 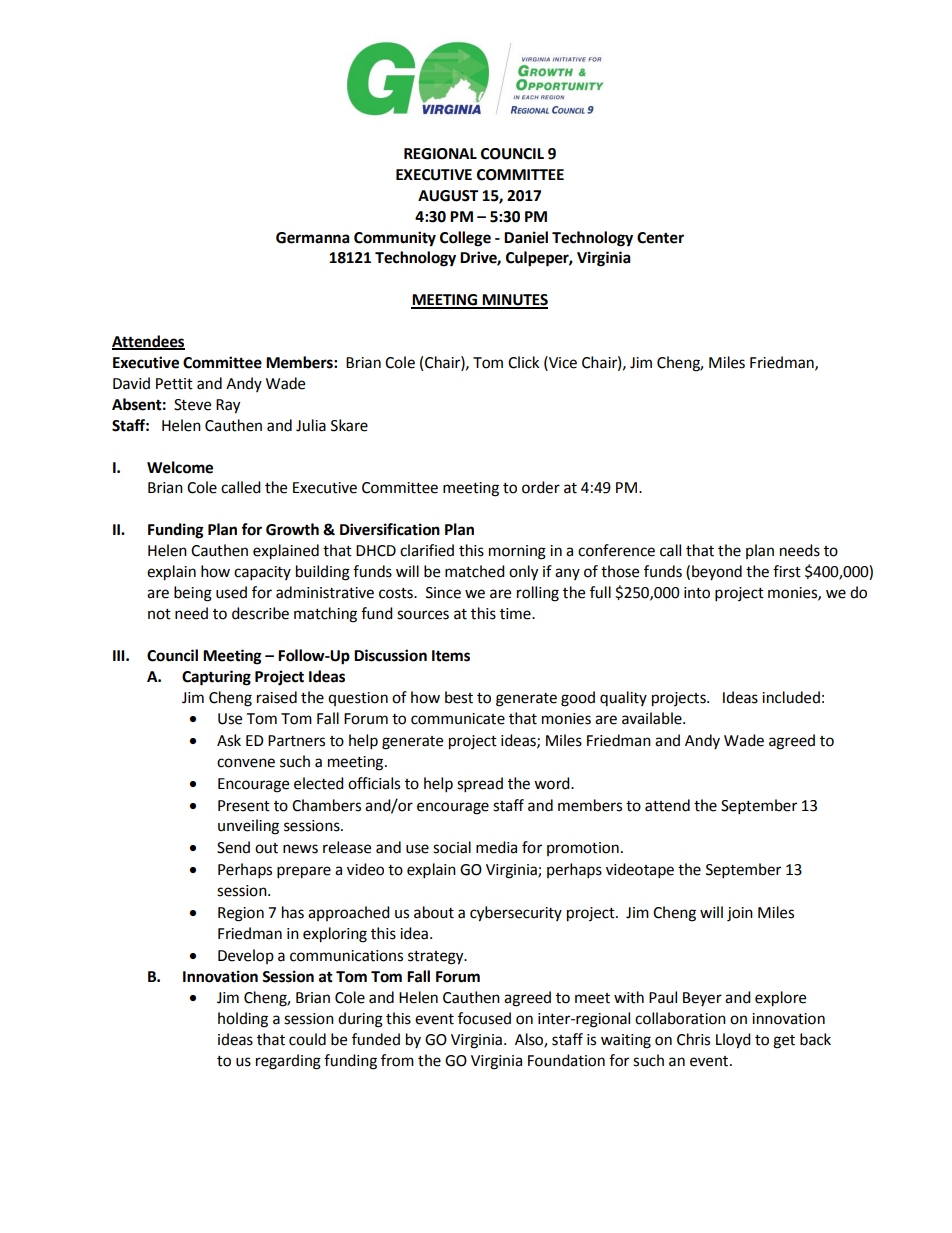 I want to click on join, so click(x=740, y=914).
